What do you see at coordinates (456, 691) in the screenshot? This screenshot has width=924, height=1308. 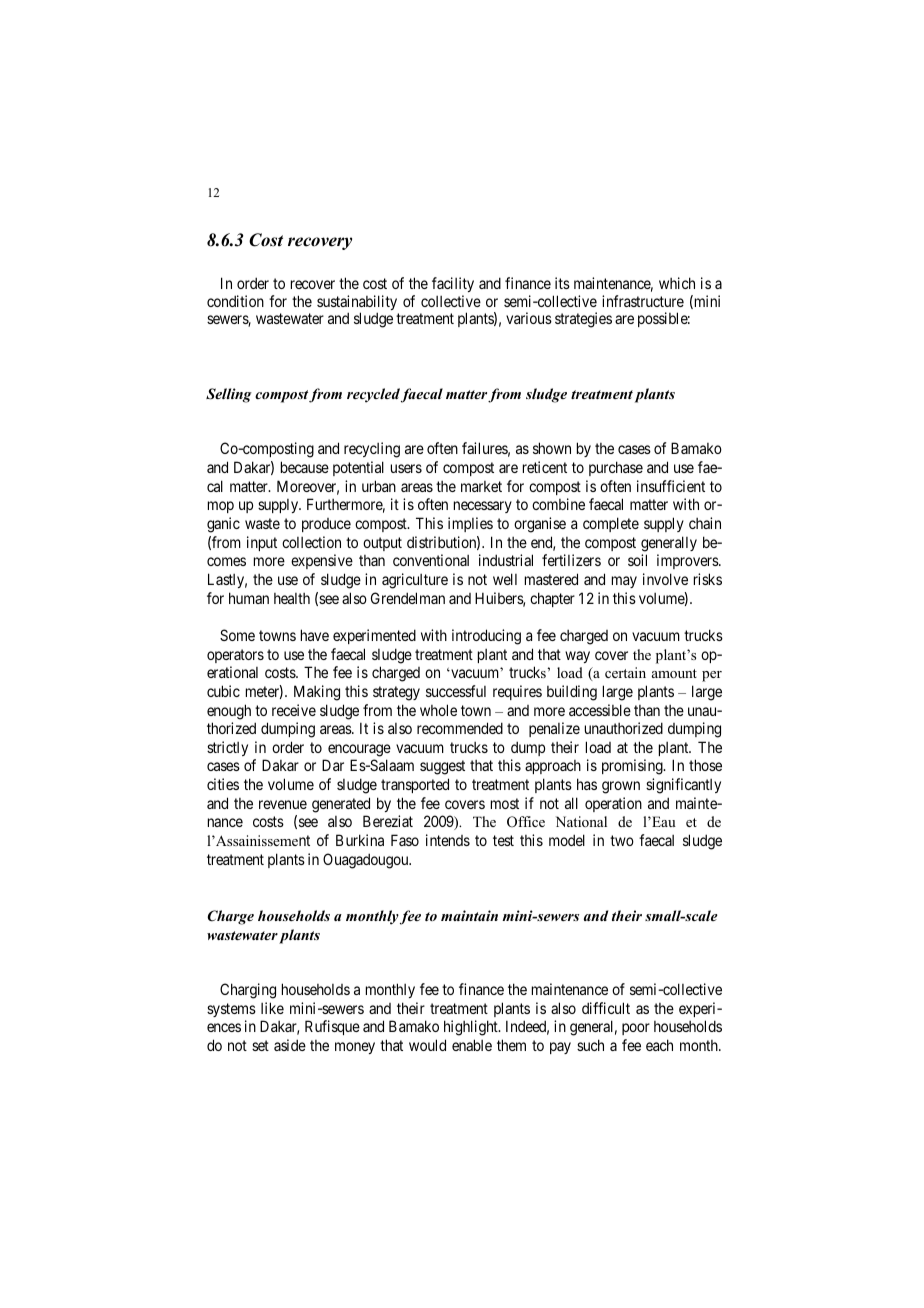 I see `successful` at bounding box center [456, 691].
